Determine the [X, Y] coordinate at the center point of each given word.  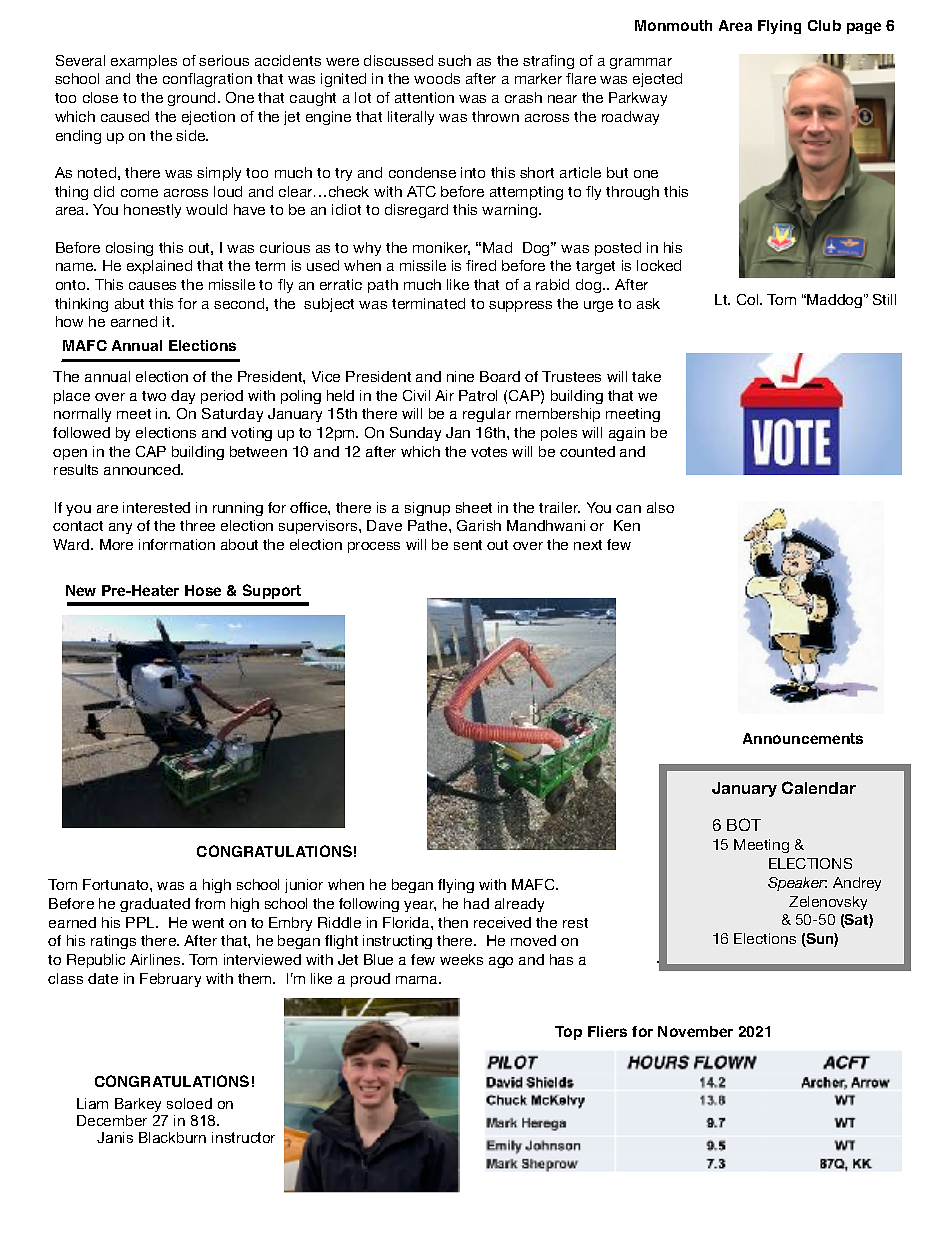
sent [468, 545]
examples [144, 62]
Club [824, 25]
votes [489, 452]
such [454, 60]
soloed [189, 1103]
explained [159, 267]
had [476, 903]
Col [749, 299]
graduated [155, 905]
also [660, 507]
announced [143, 469]
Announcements [803, 738]
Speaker [797, 884]
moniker [441, 248]
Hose [203, 590]
